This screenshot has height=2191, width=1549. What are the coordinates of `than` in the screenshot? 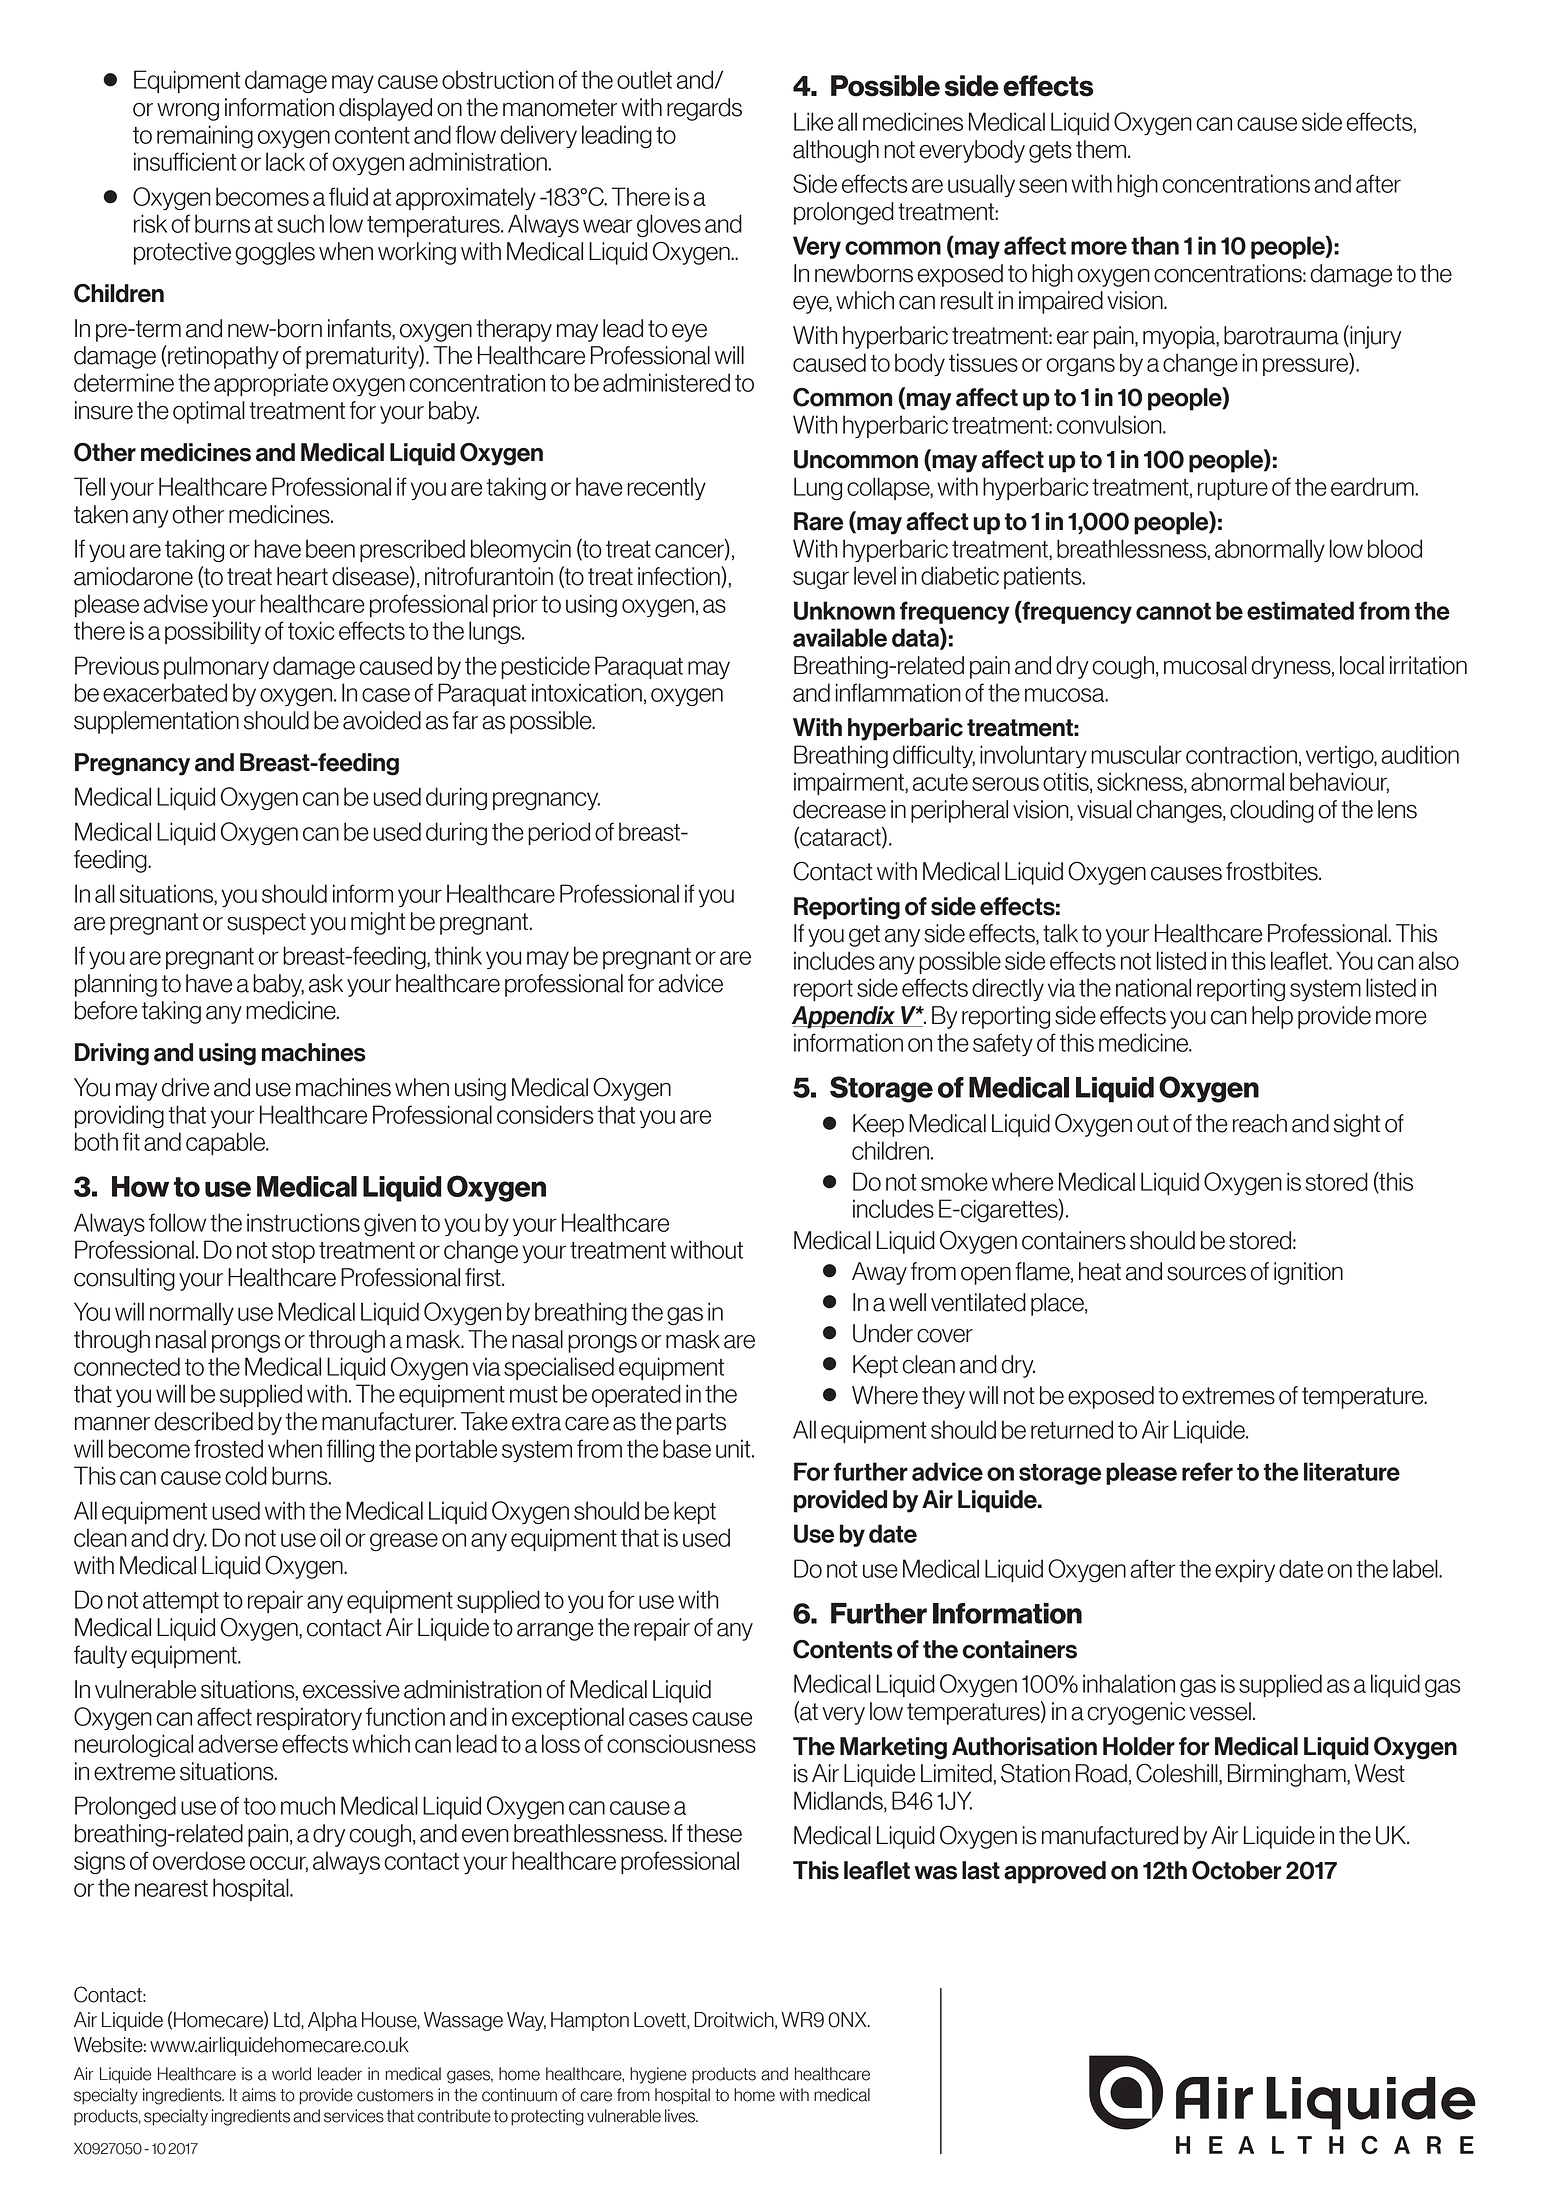 It's located at (1155, 245).
